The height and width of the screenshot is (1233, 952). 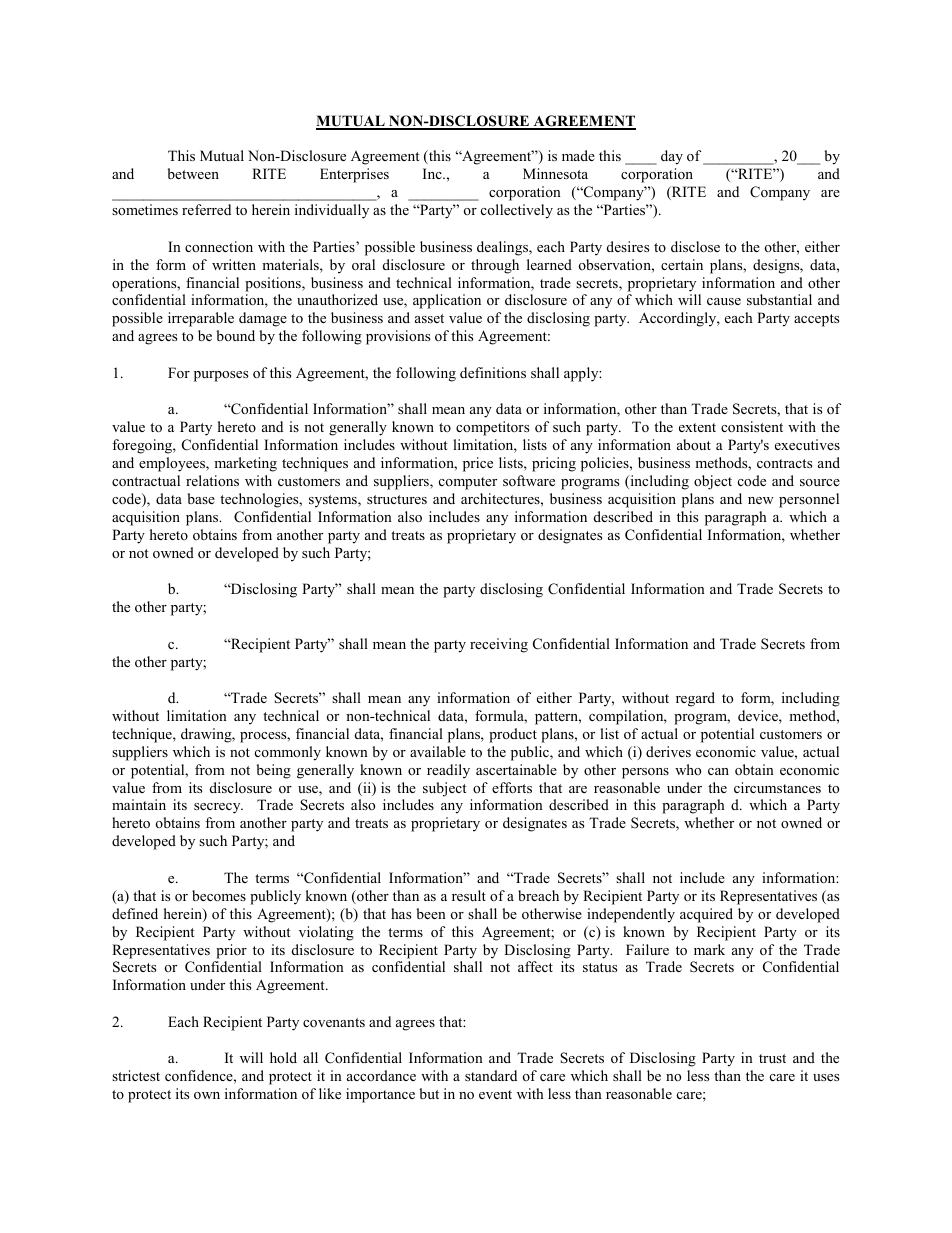 What do you see at coordinates (672, 157) in the screenshot?
I see `day` at bounding box center [672, 157].
